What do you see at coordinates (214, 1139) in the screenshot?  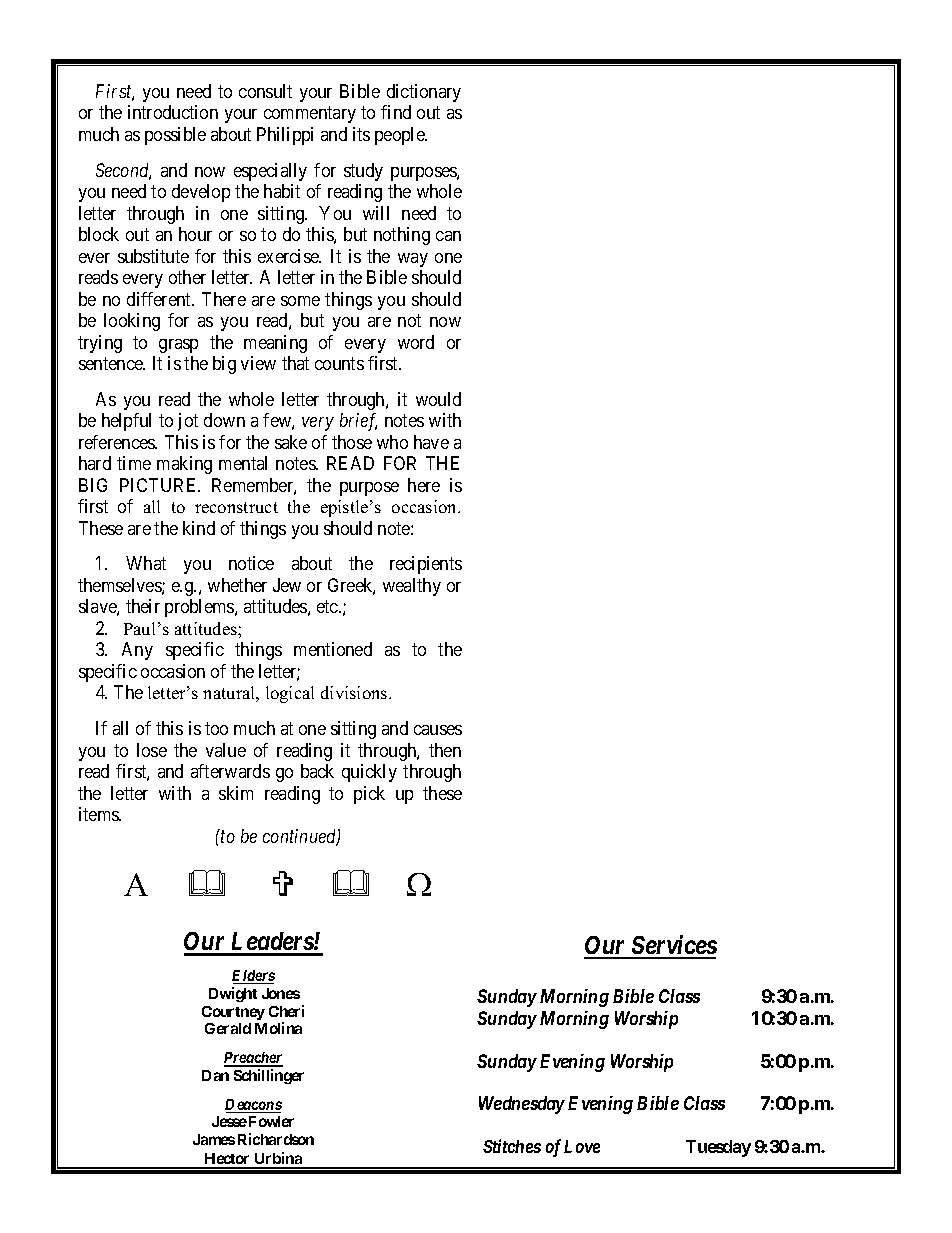 I see `James` at bounding box center [214, 1139].
